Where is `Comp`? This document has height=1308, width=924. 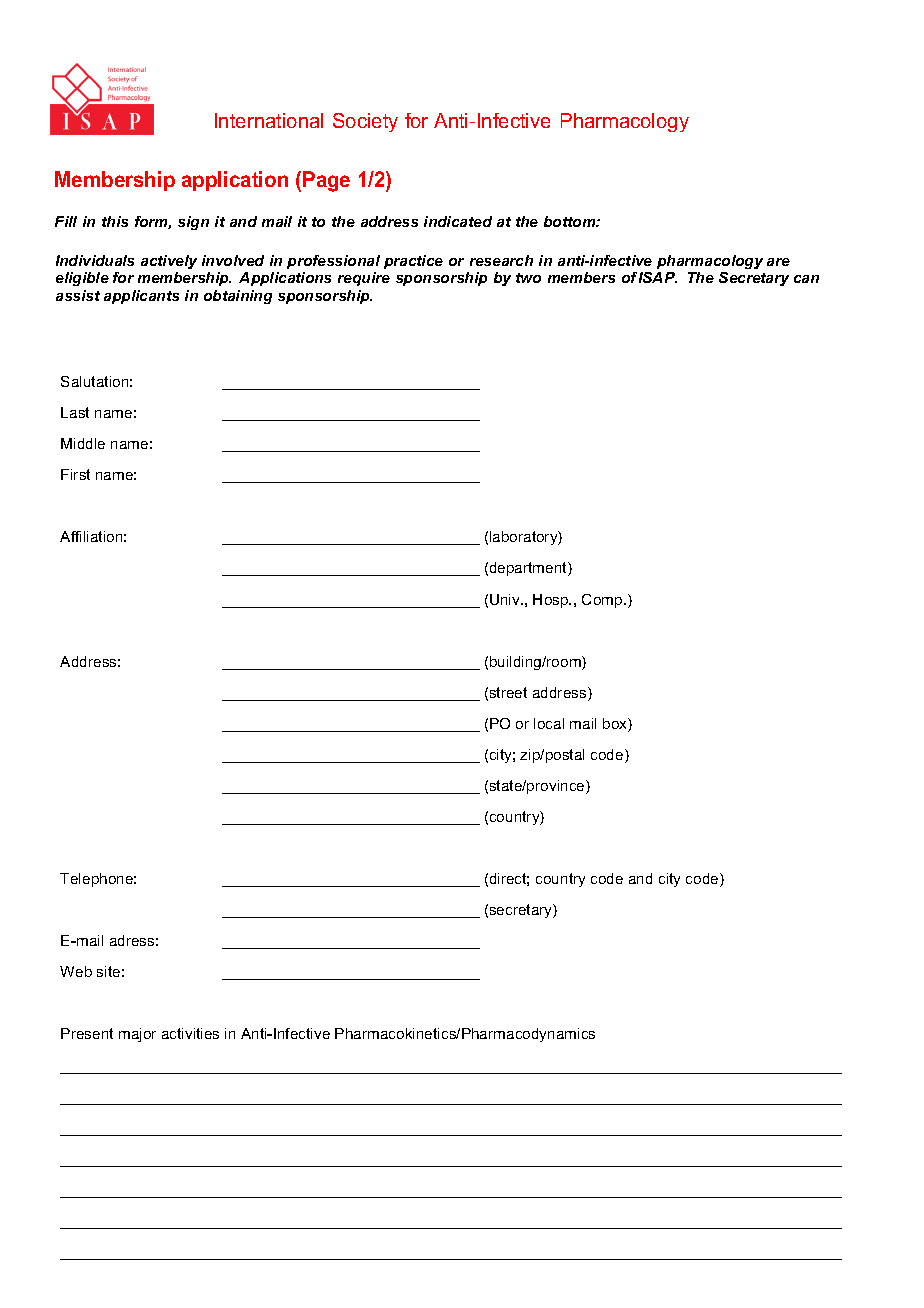 Comp is located at coordinates (603, 601).
